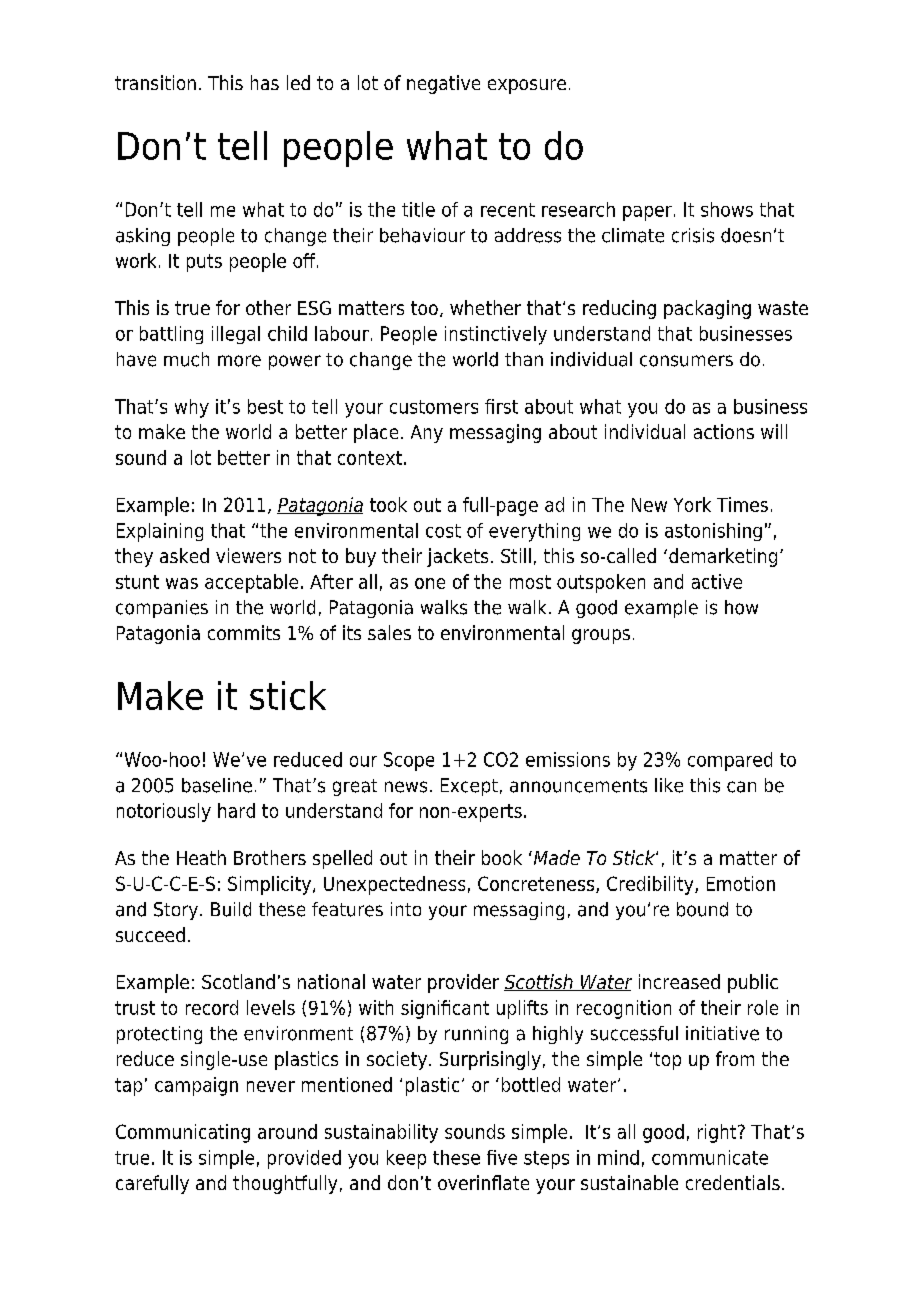  Describe the element at coordinates (244, 632) in the page. I see `commits` at that location.
